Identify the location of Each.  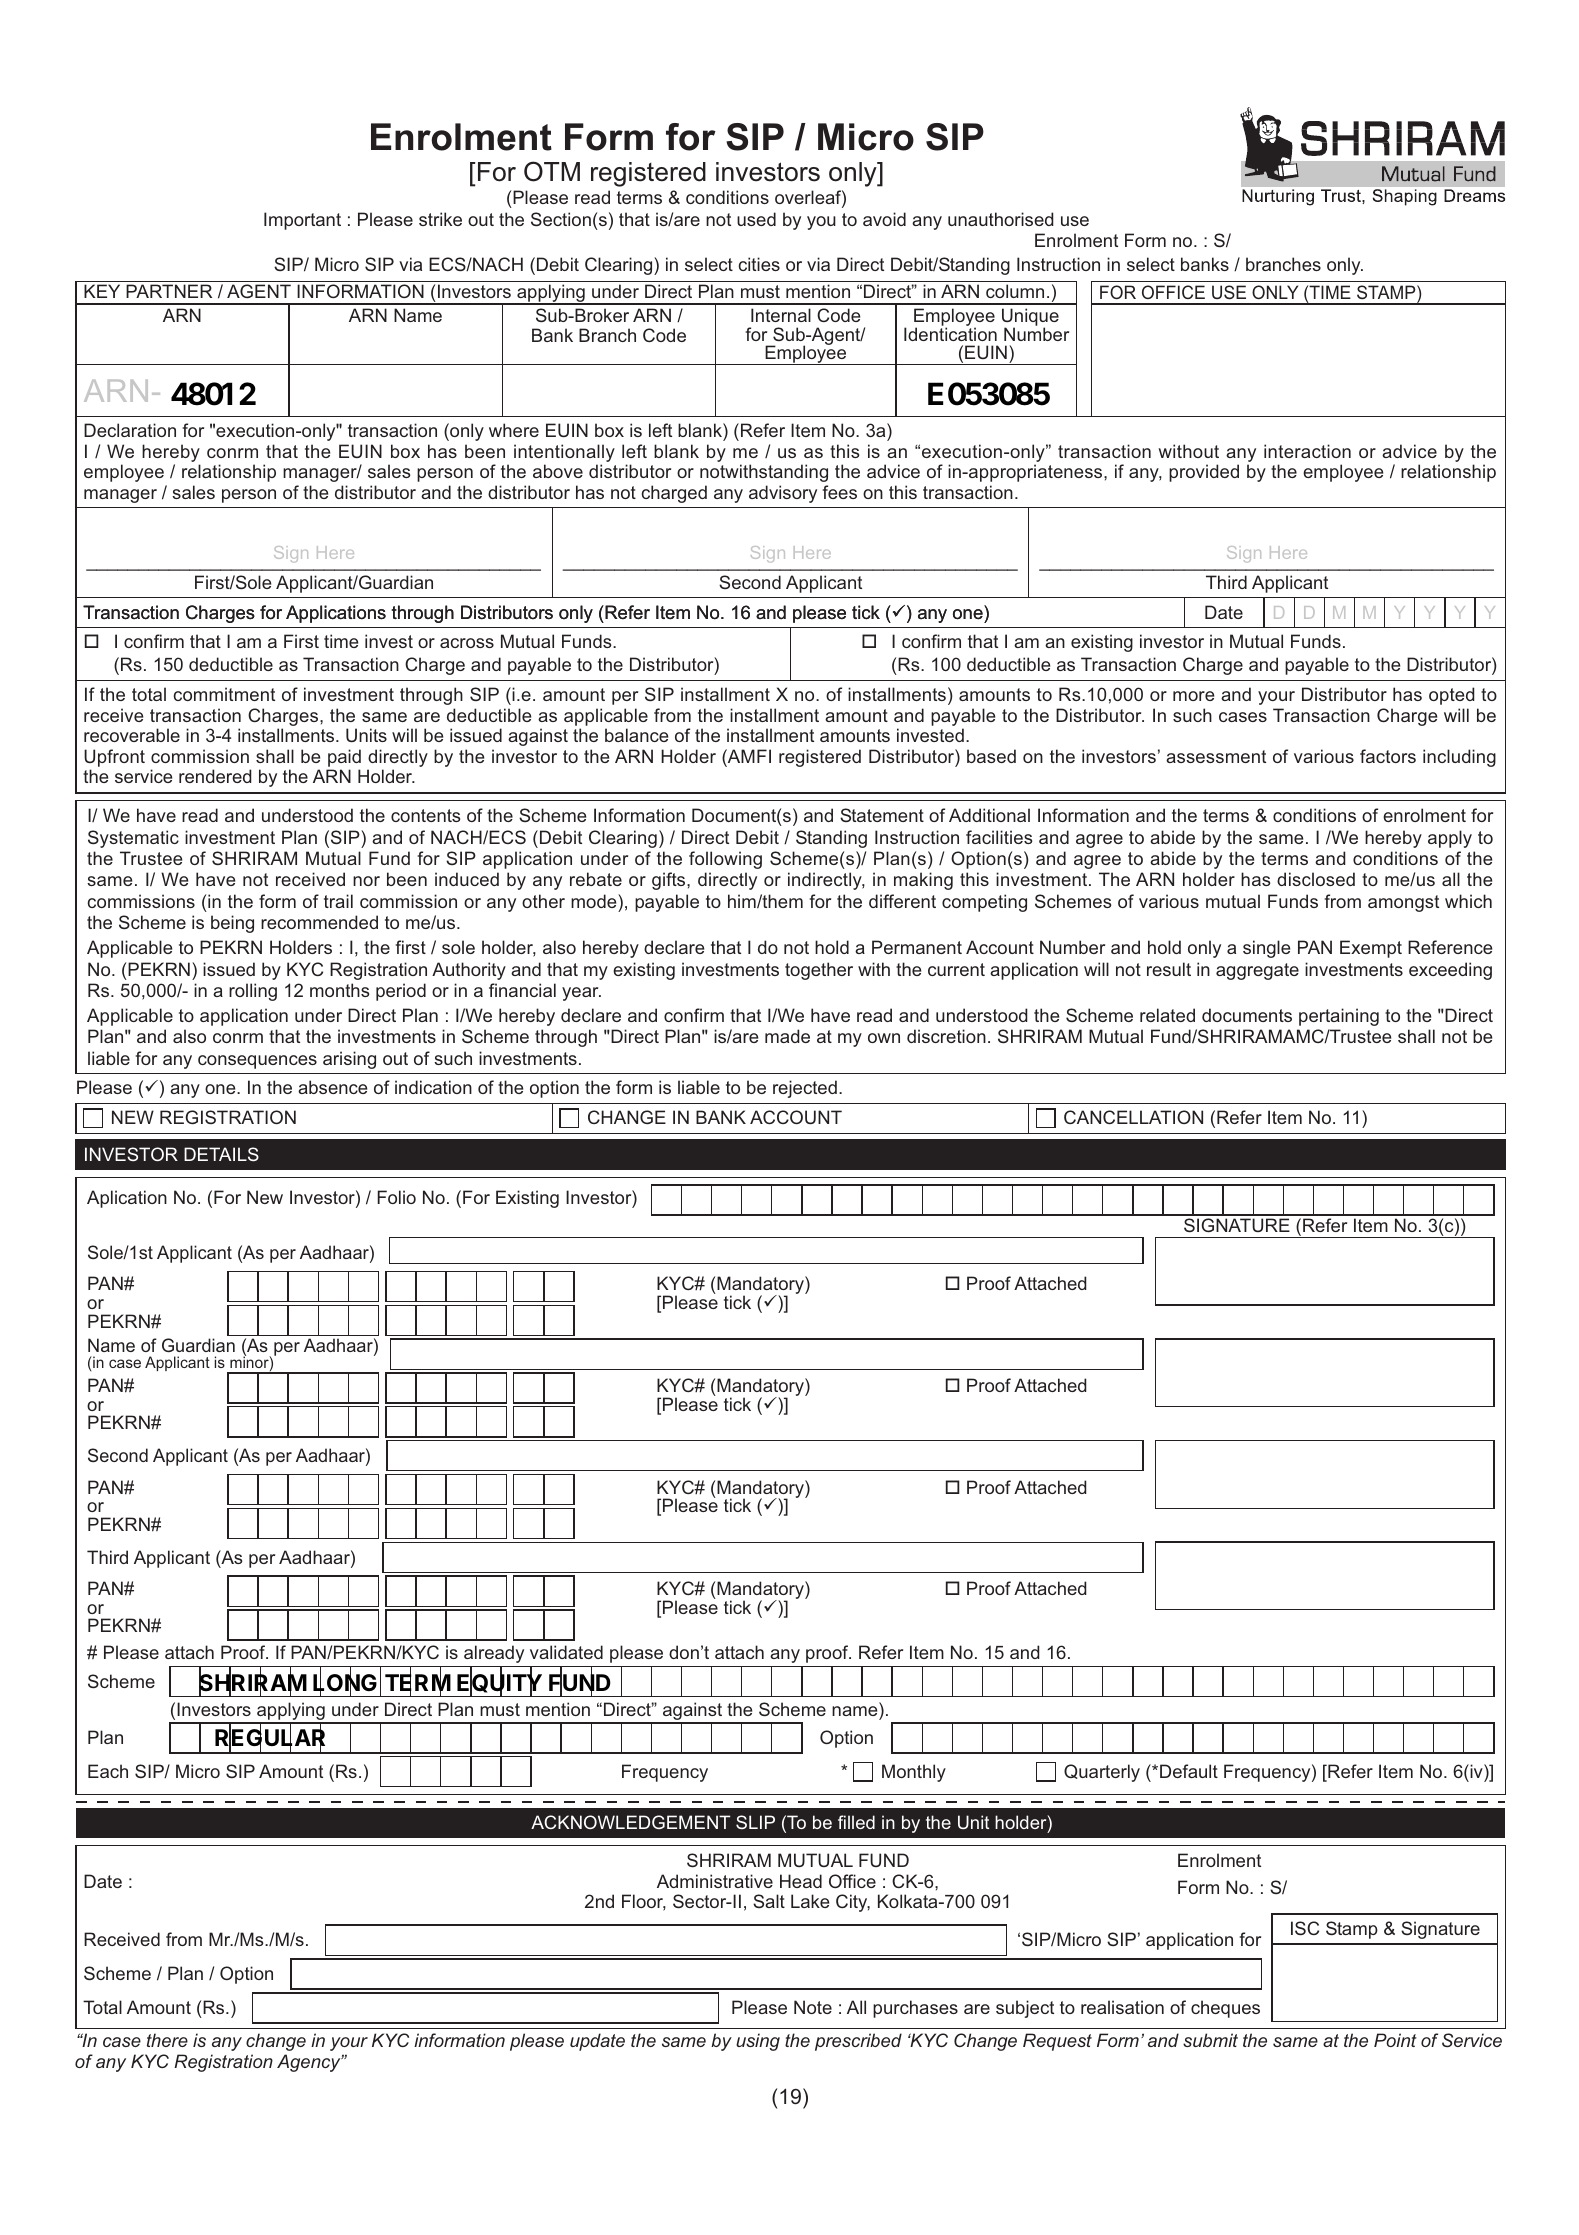
(108, 1771).
